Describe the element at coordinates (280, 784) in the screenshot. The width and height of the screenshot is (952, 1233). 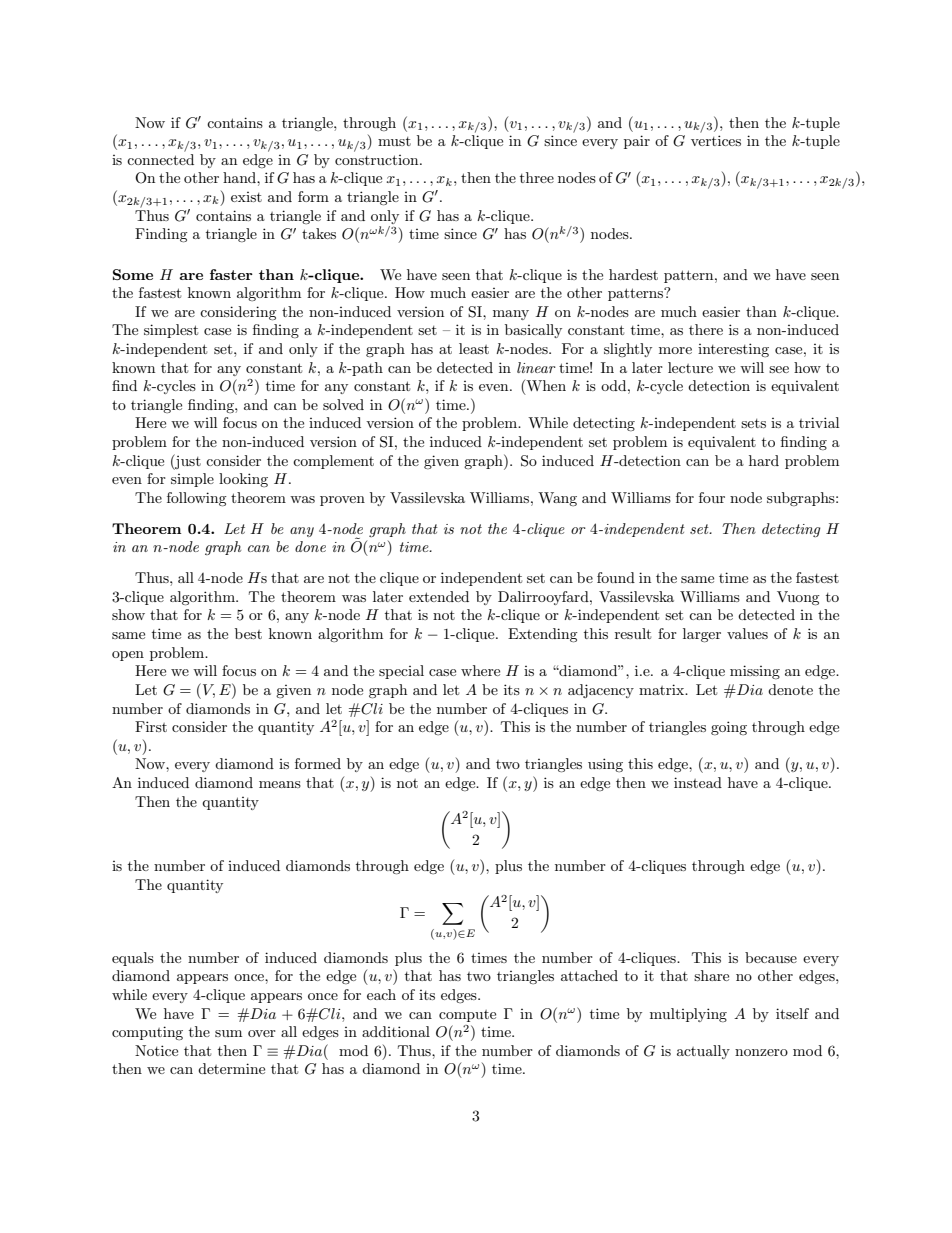
I see `means` at that location.
